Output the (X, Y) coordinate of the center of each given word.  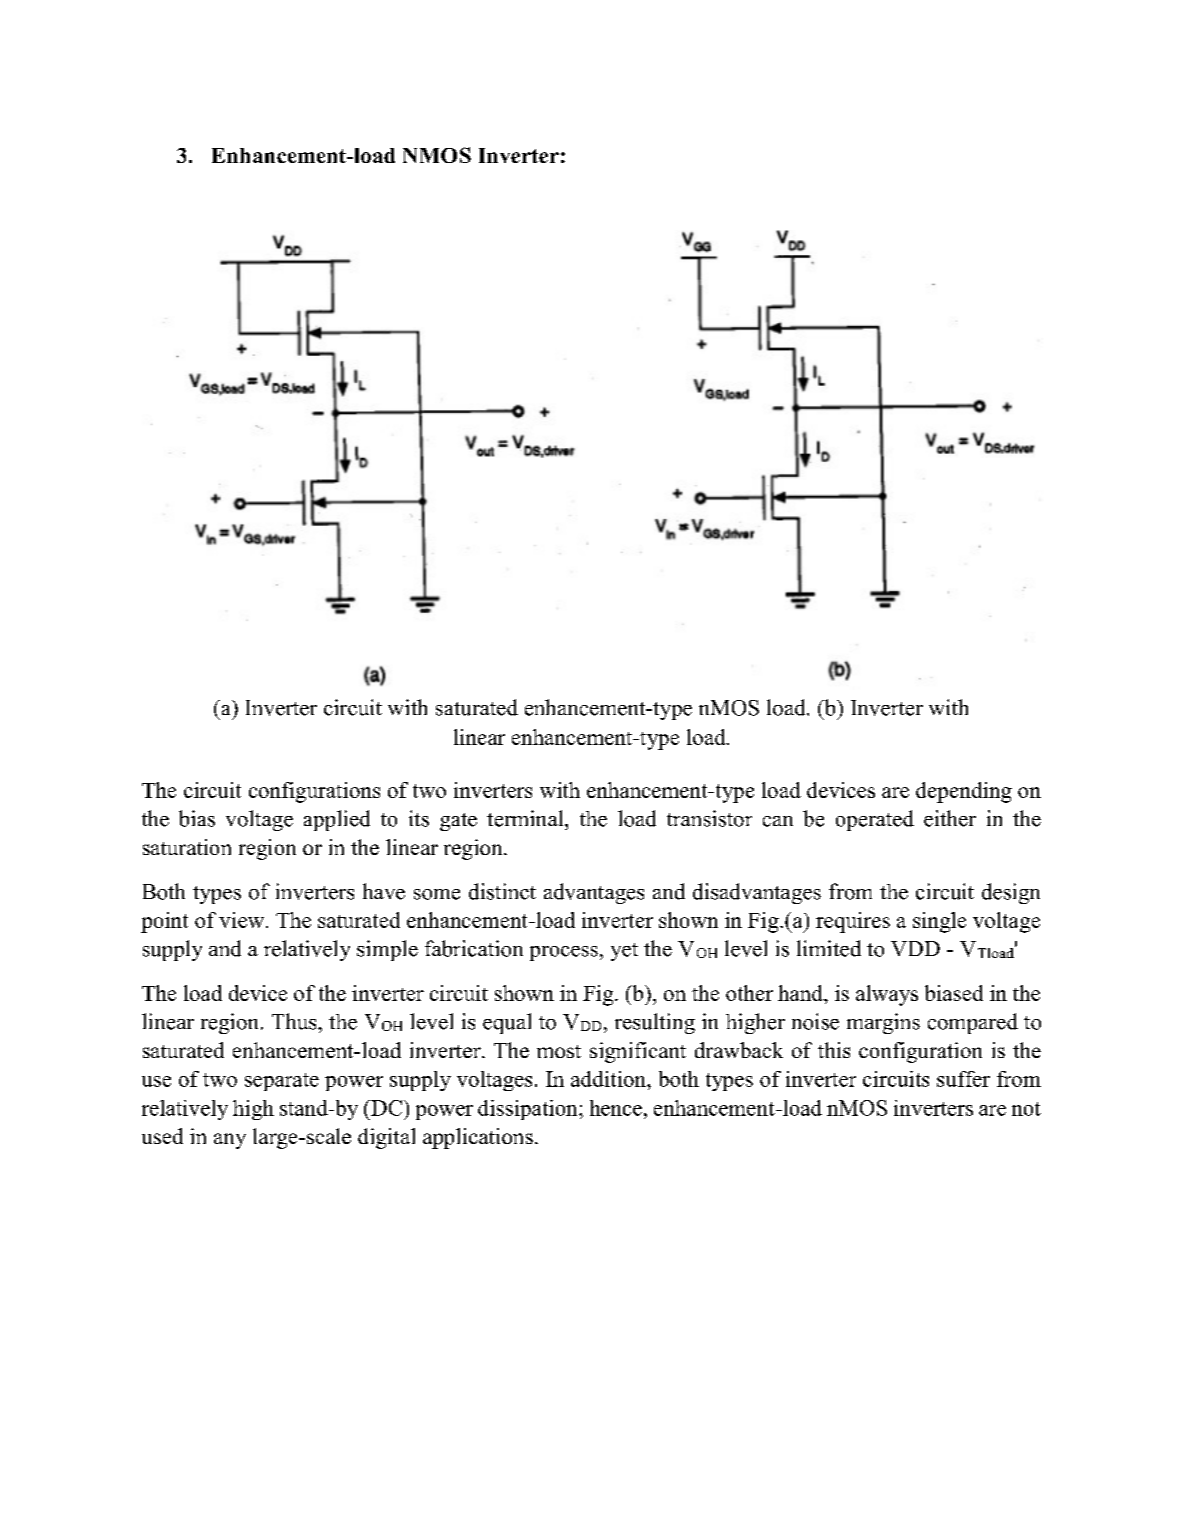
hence (616, 1108)
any (230, 1141)
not (1026, 1109)
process (564, 953)
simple (387, 950)
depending (964, 792)
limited (829, 948)
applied (337, 820)
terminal (526, 818)
